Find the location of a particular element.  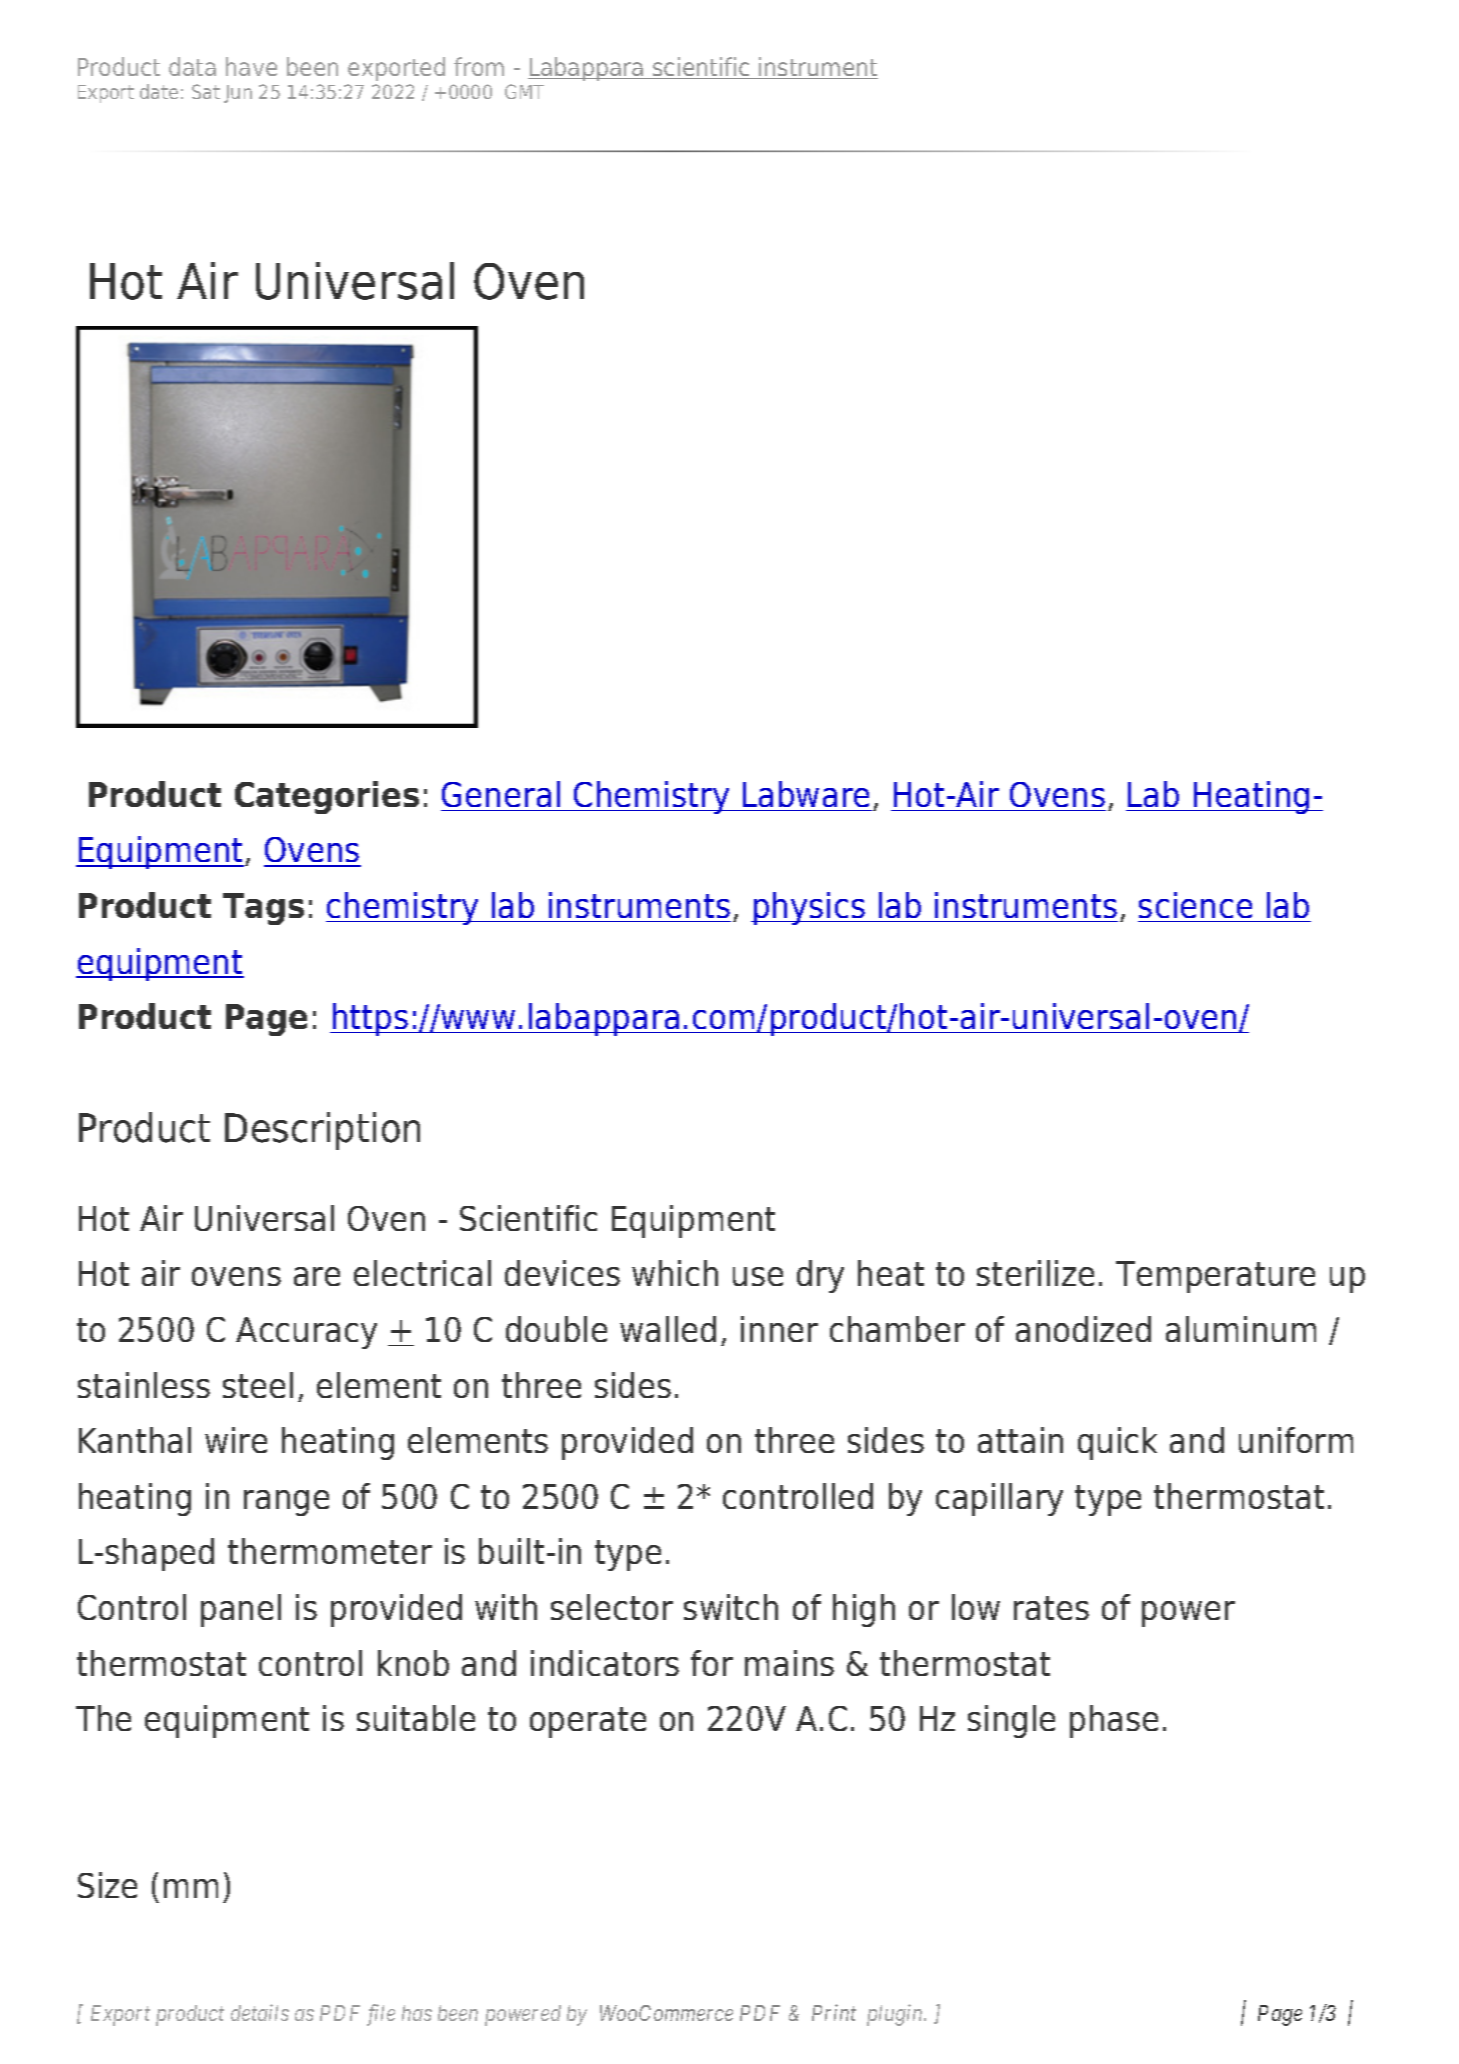

science is located at coordinates (1195, 905).
